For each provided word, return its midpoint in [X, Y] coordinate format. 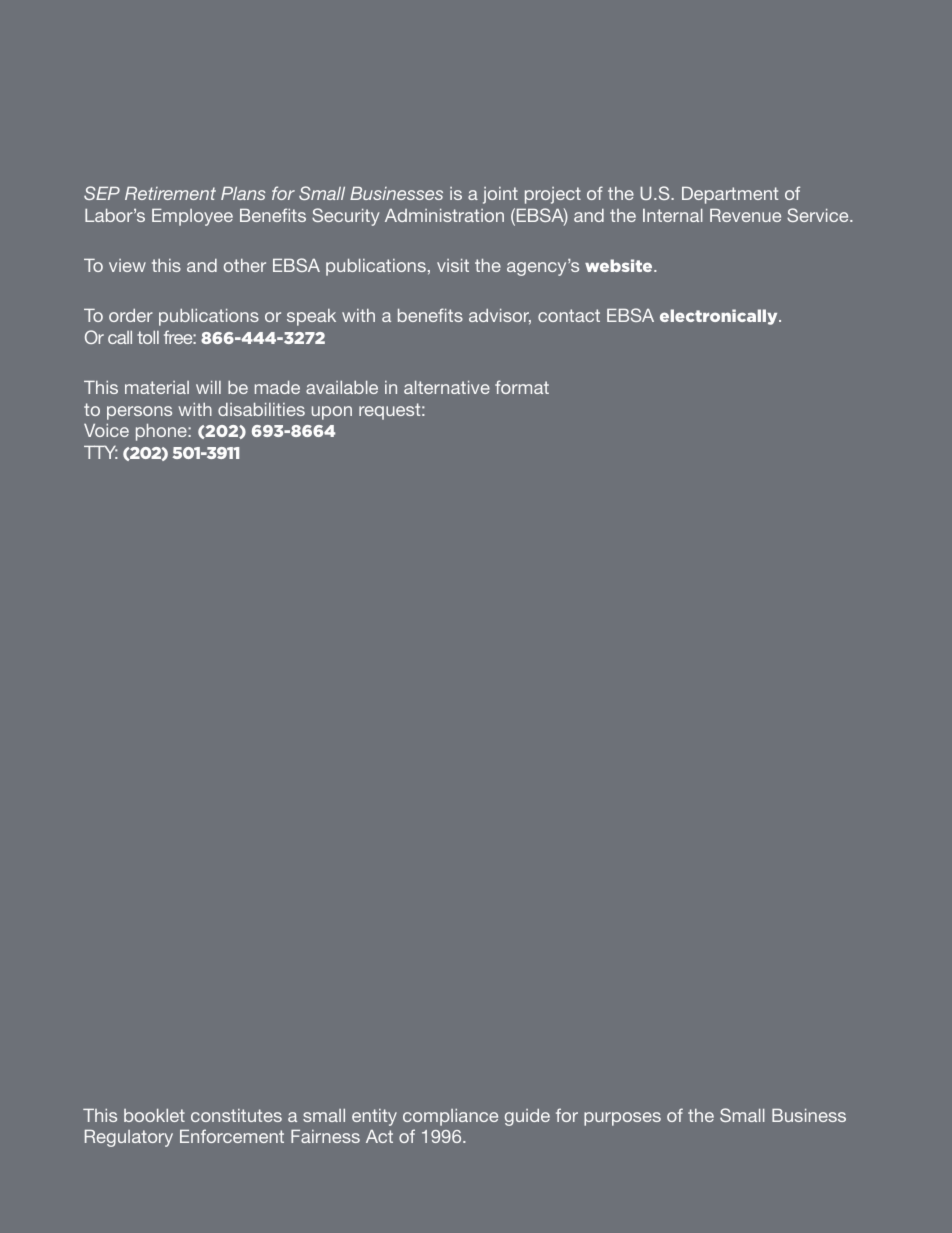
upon [332, 413]
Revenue [745, 215]
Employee [192, 217]
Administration [444, 215]
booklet [154, 1115]
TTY [101, 452]
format [522, 387]
